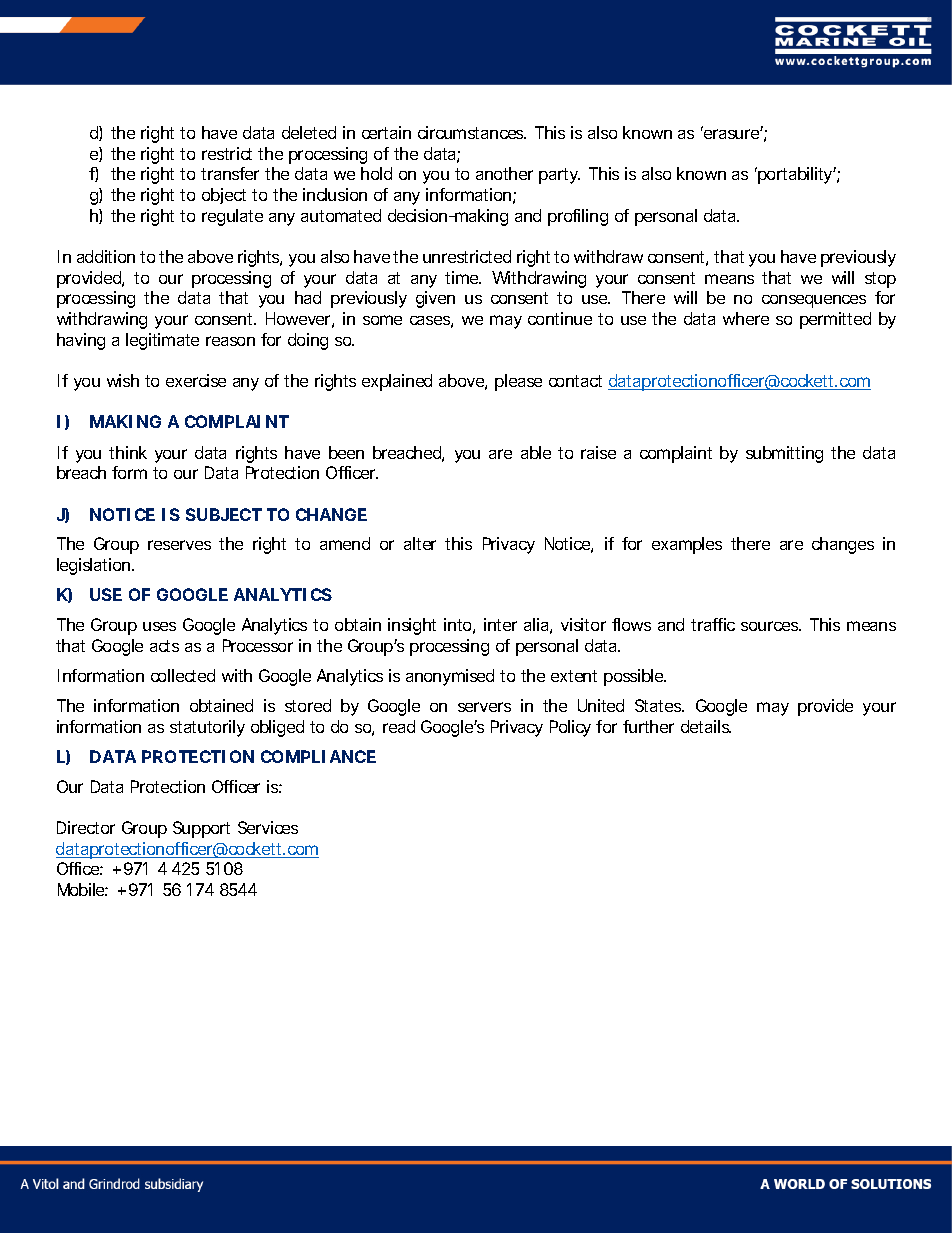 The width and height of the screenshot is (952, 1233). What do you see at coordinates (201, 829) in the screenshot?
I see `Support` at bounding box center [201, 829].
